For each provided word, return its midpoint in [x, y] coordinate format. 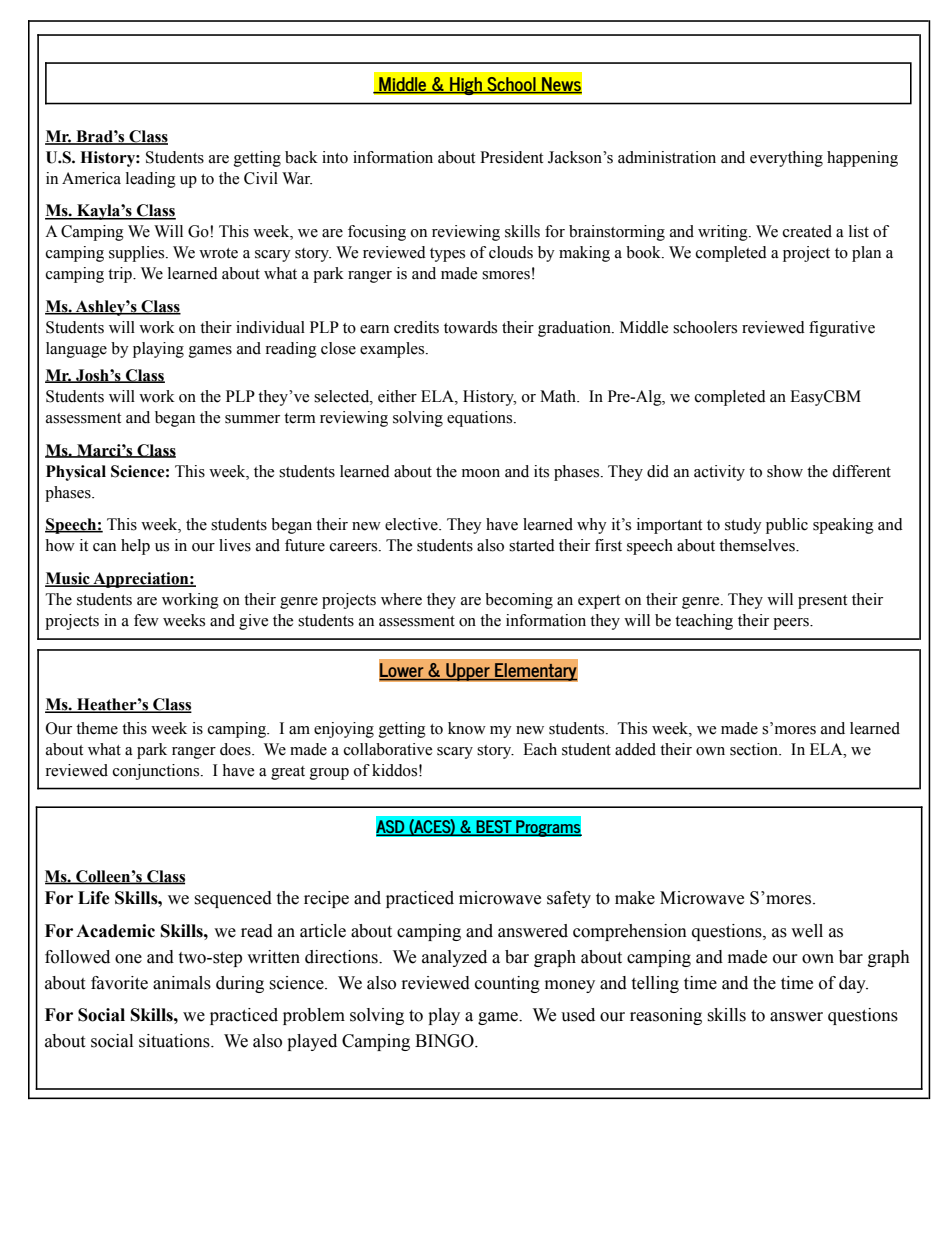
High [466, 86]
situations [175, 1041]
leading [151, 180]
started [532, 545]
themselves [758, 545]
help [135, 547]
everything [786, 159]
